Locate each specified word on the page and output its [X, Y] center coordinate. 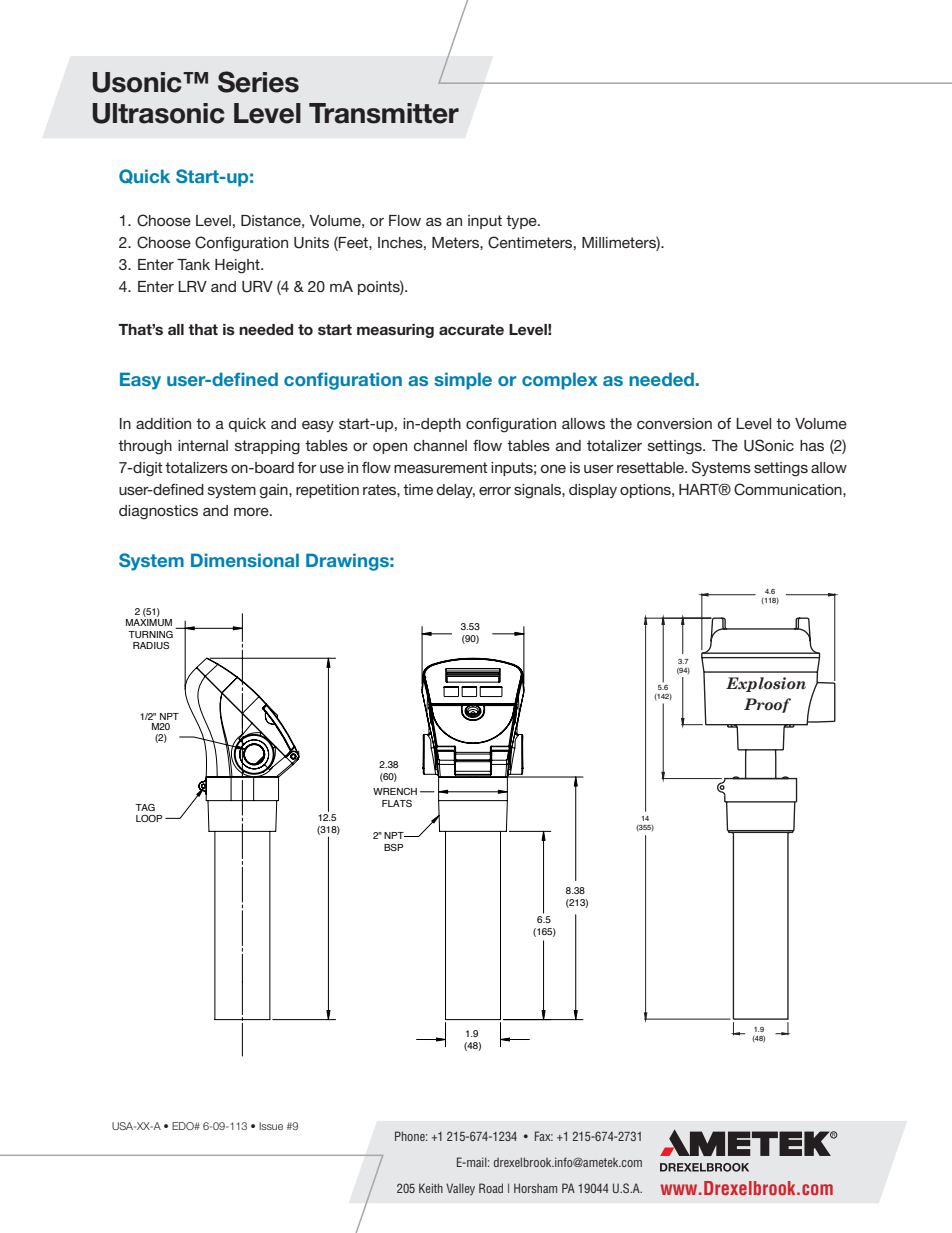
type [522, 222]
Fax [544, 1136]
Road [491, 1188]
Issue [271, 1126]
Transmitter [384, 113]
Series [258, 82]
